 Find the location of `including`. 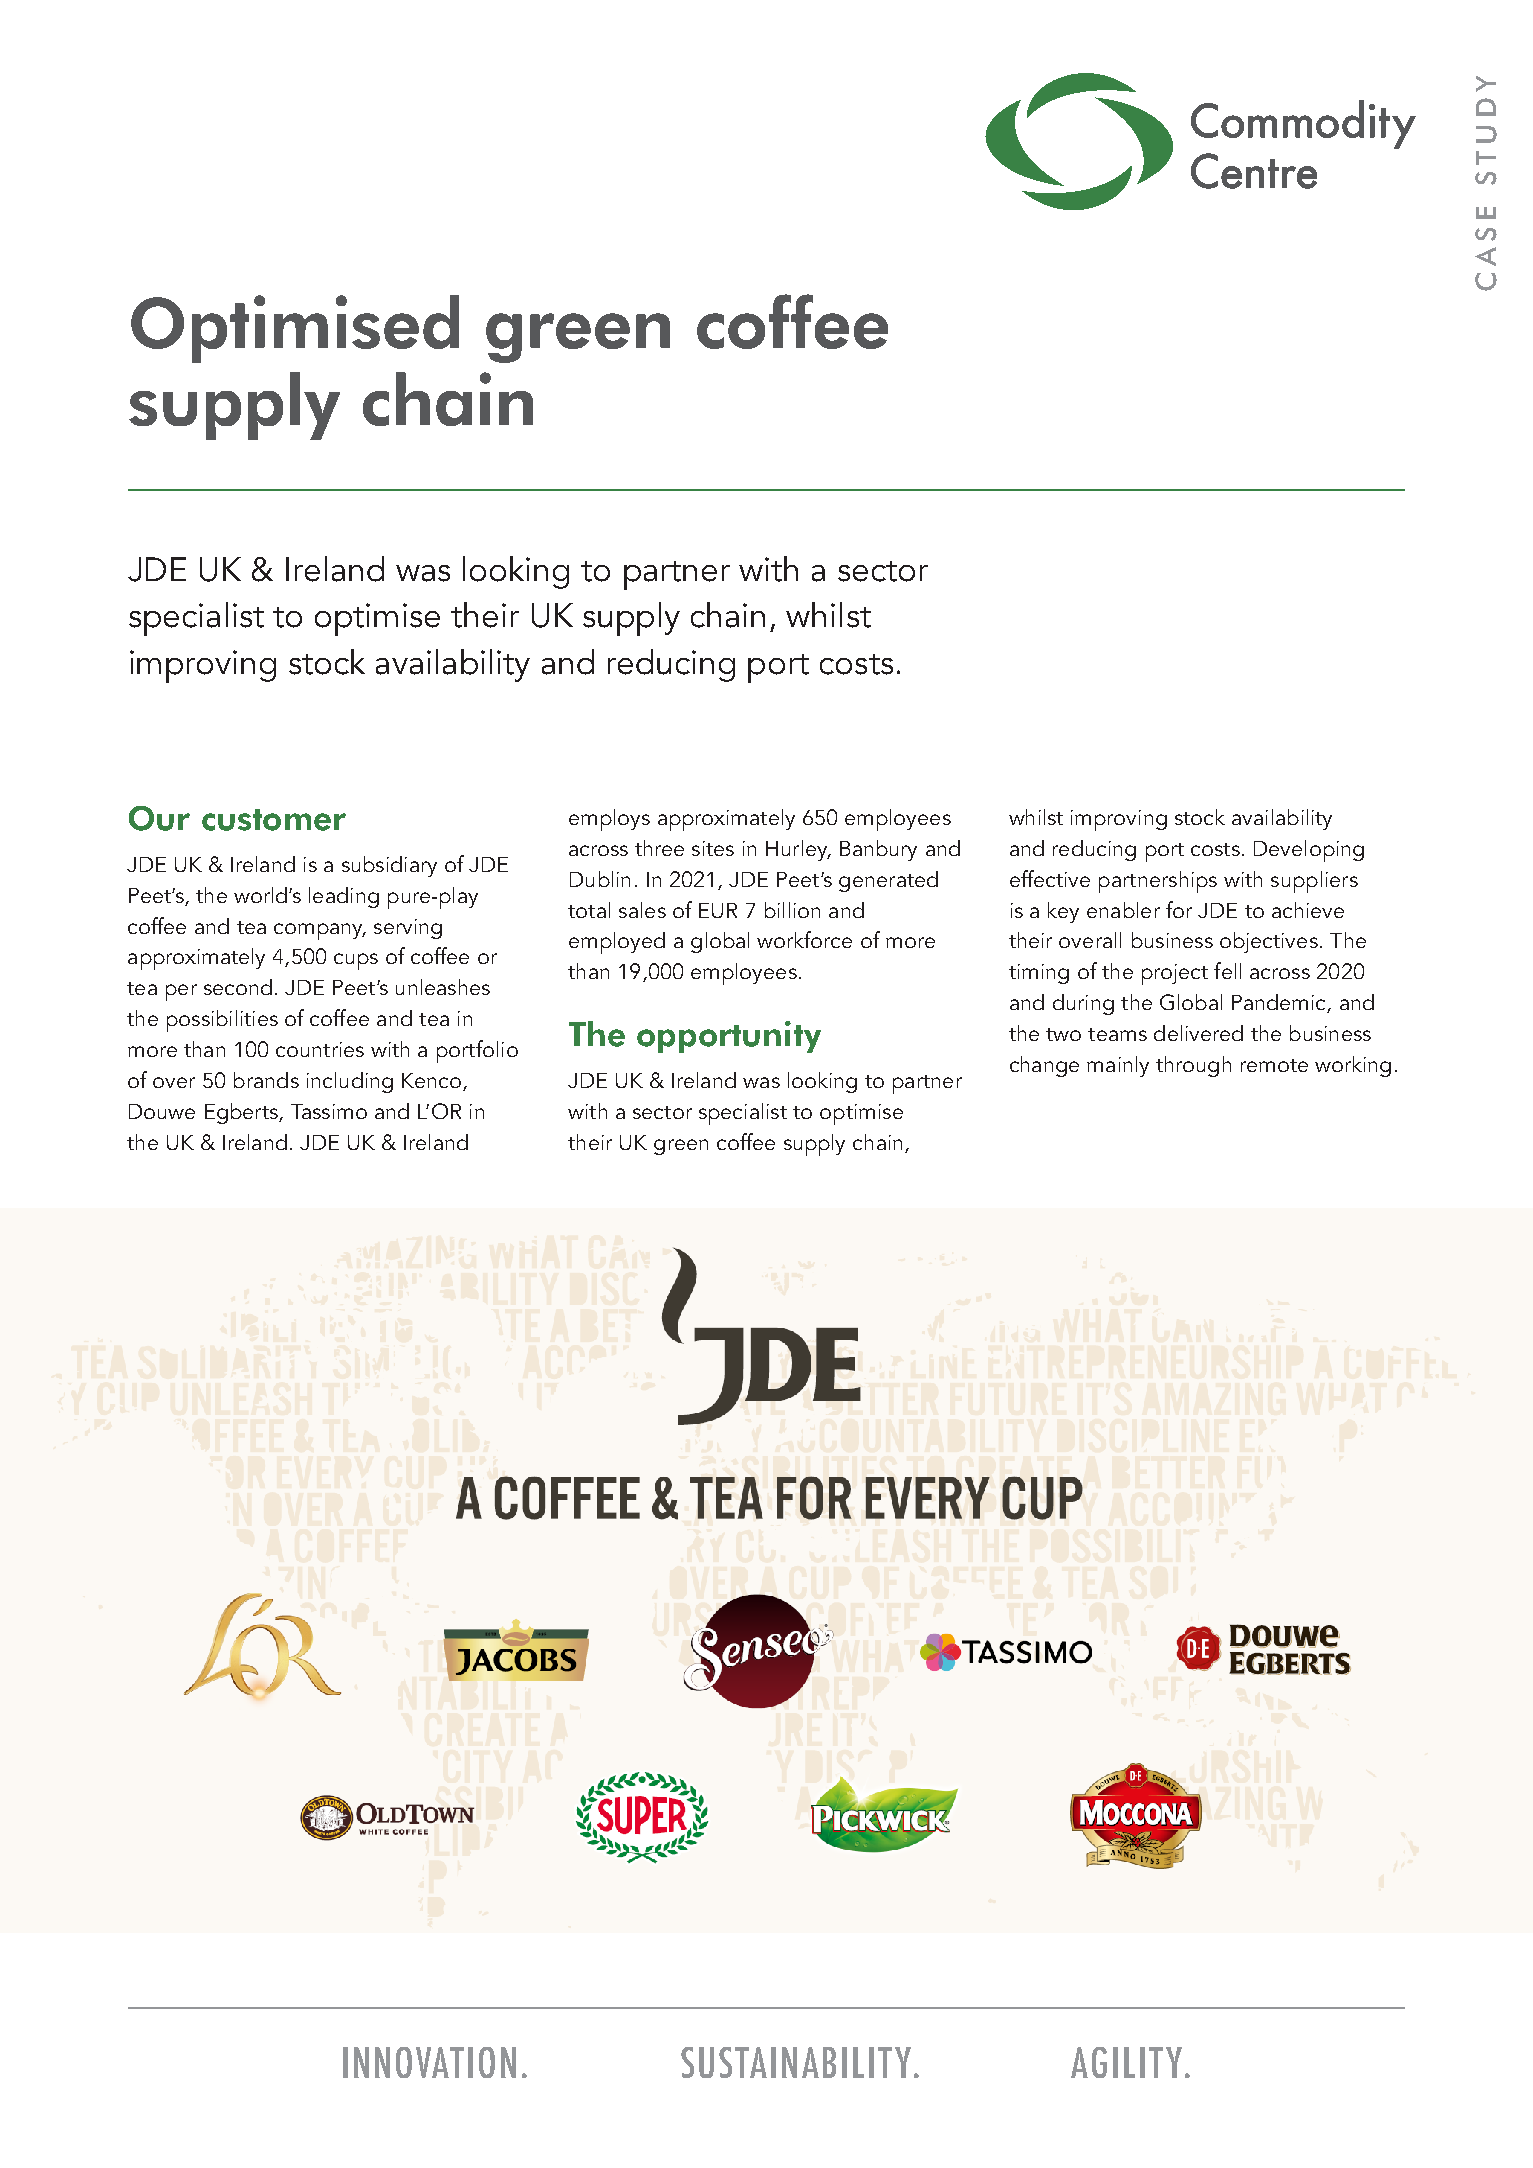

including is located at coordinates (350, 1082).
